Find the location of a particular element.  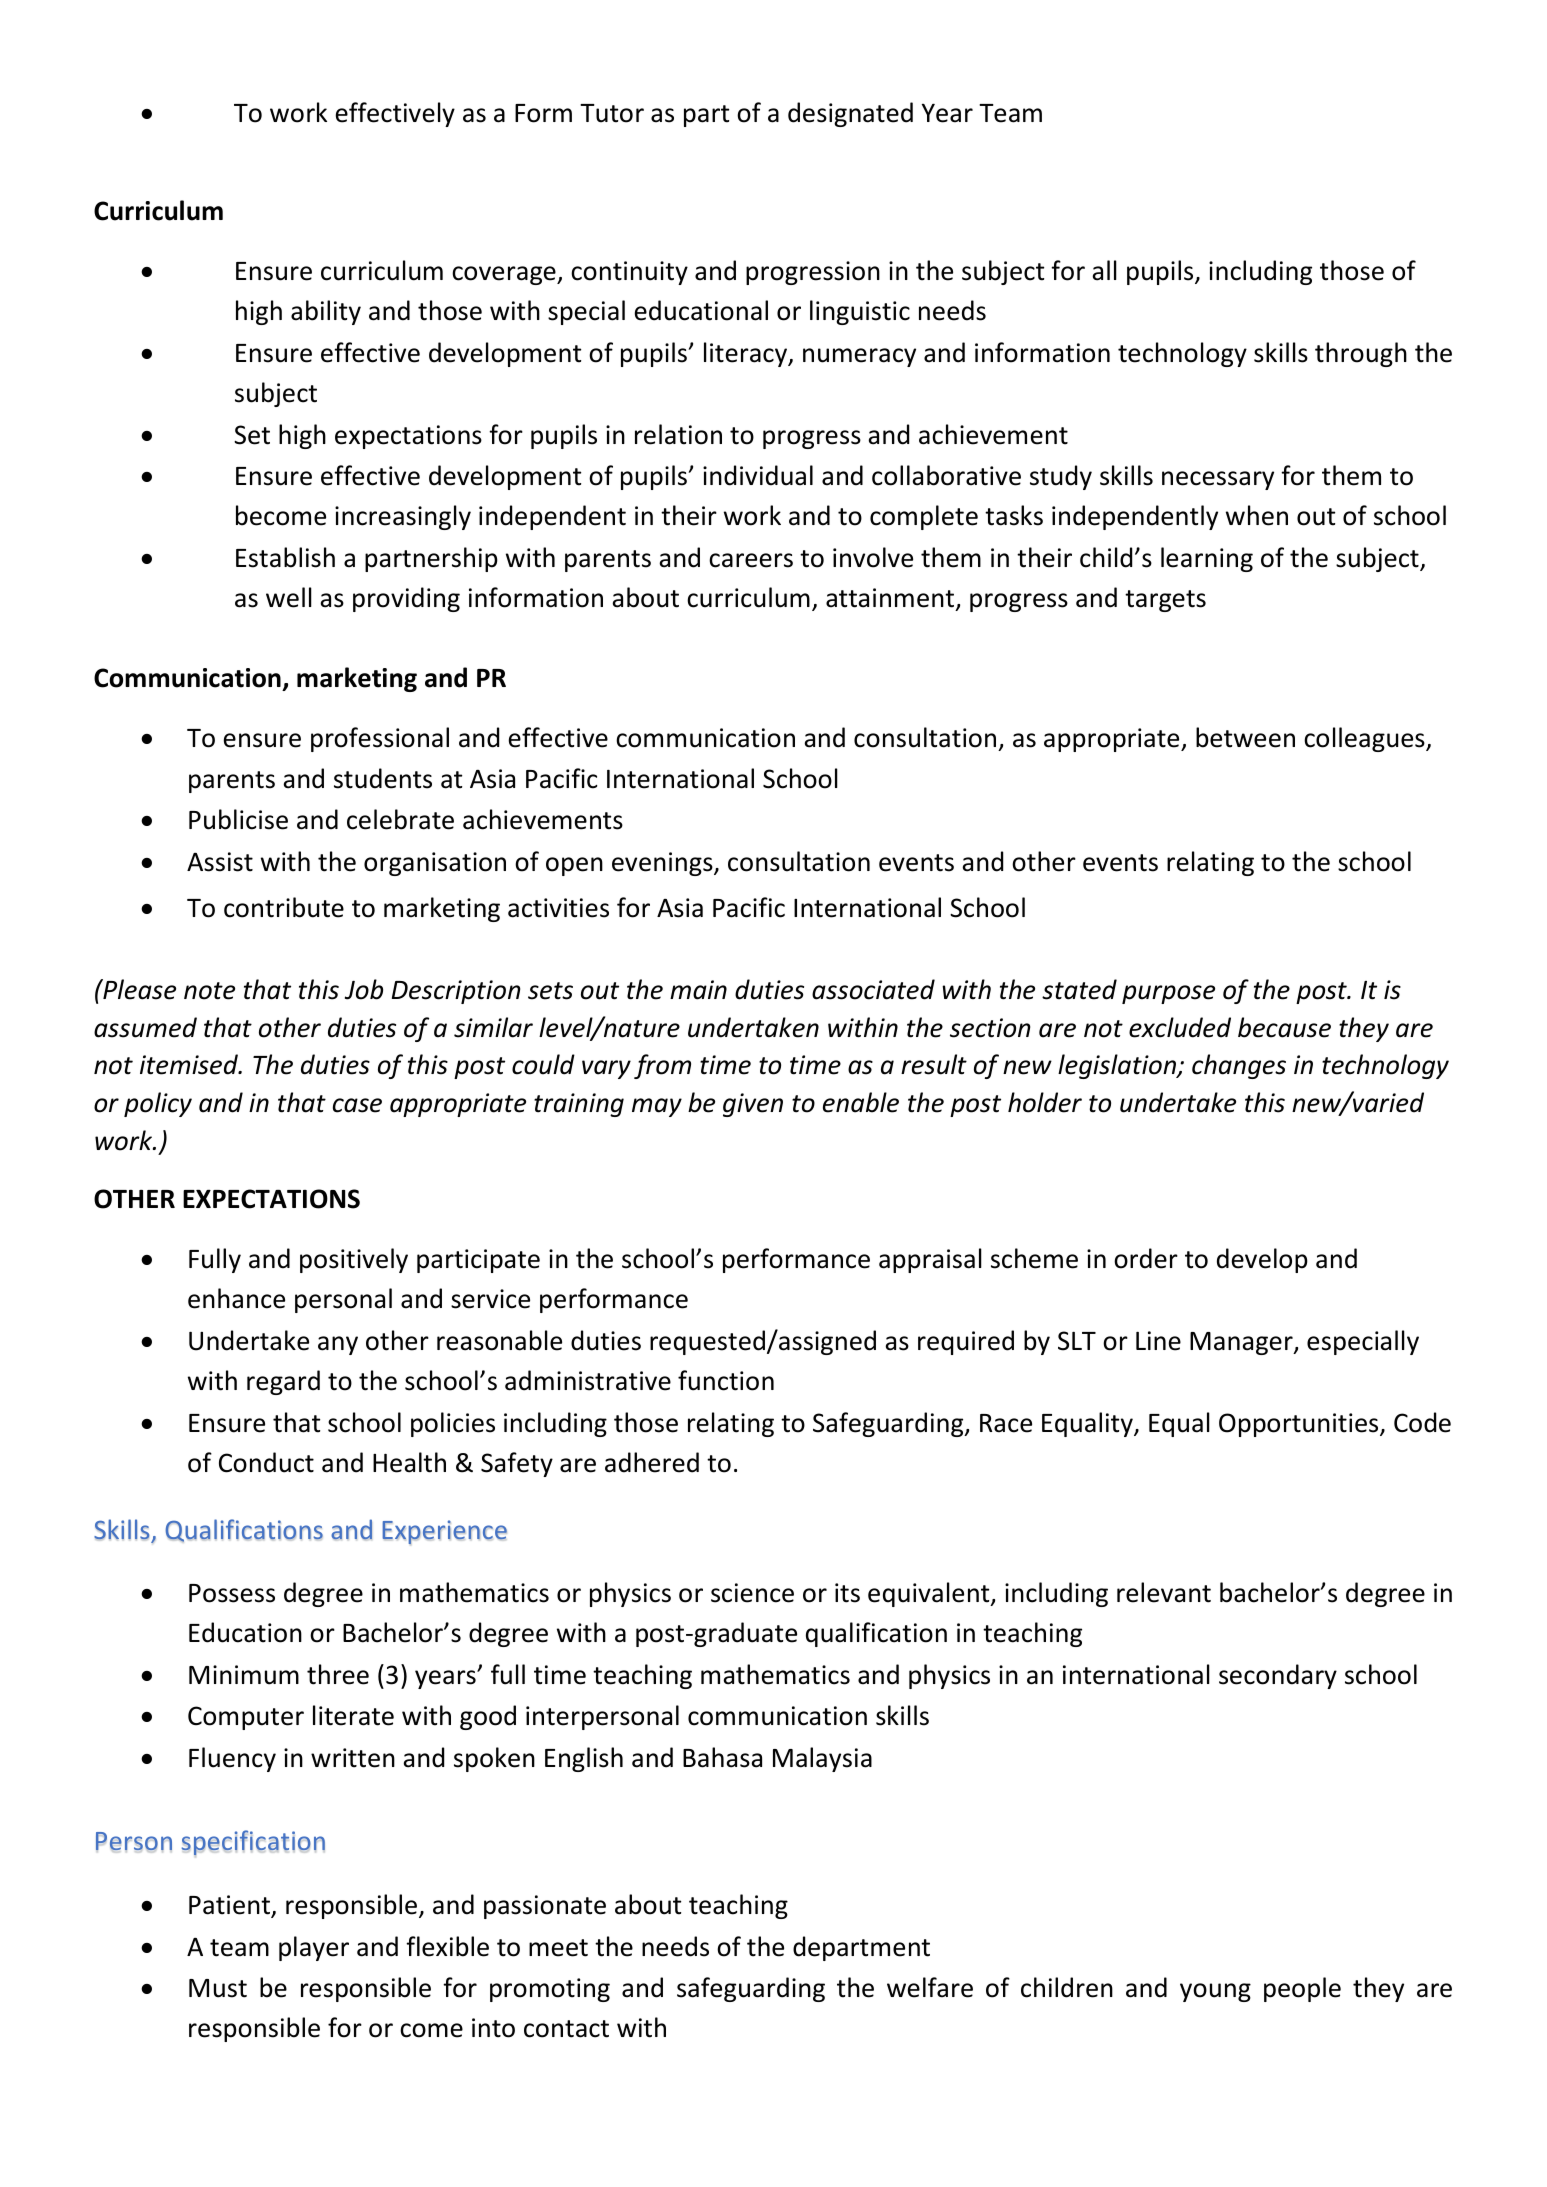

through is located at coordinates (1361, 354).
